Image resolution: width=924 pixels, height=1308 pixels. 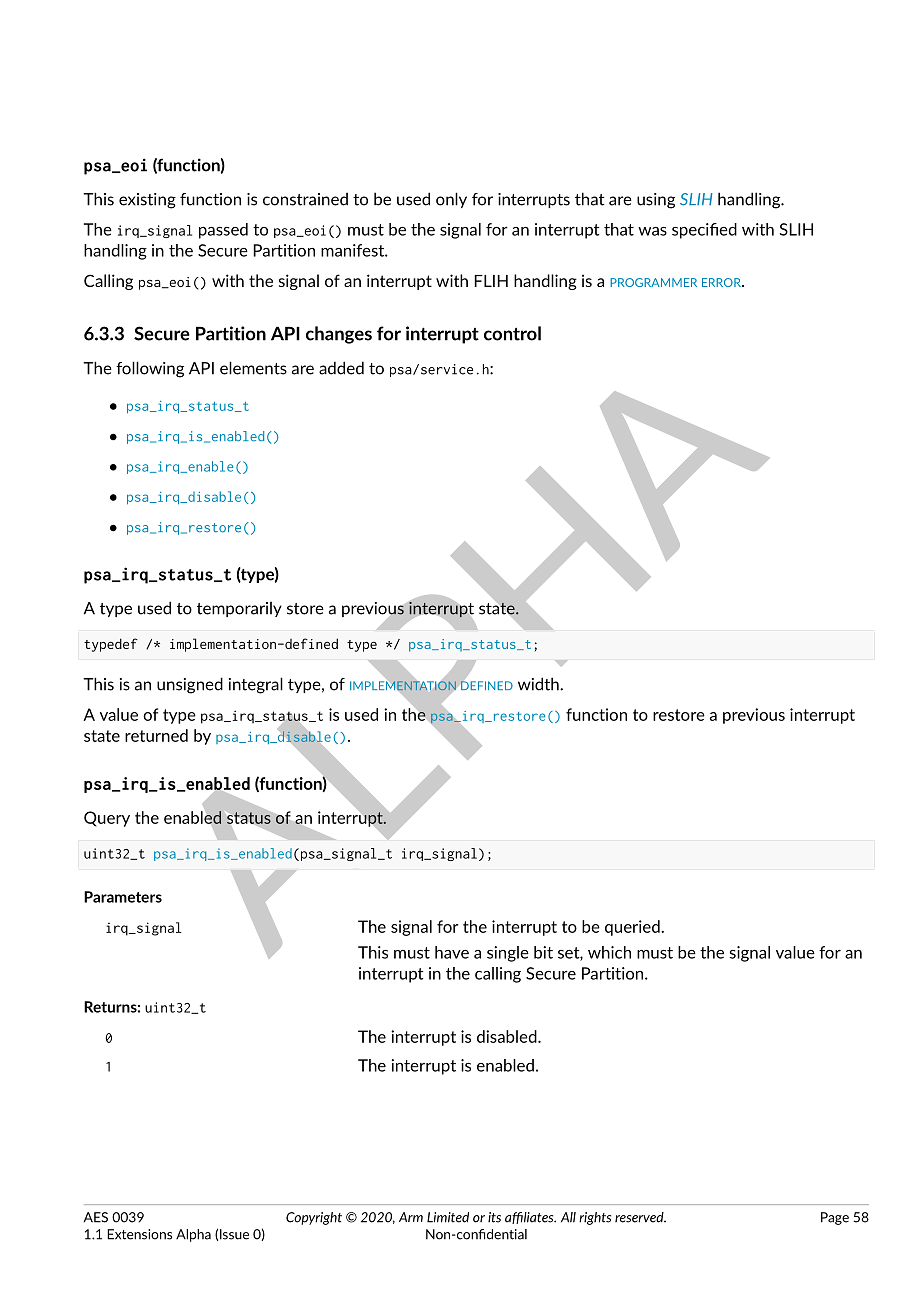 What do you see at coordinates (139, 1234) in the screenshot?
I see `Extensions` at bounding box center [139, 1234].
